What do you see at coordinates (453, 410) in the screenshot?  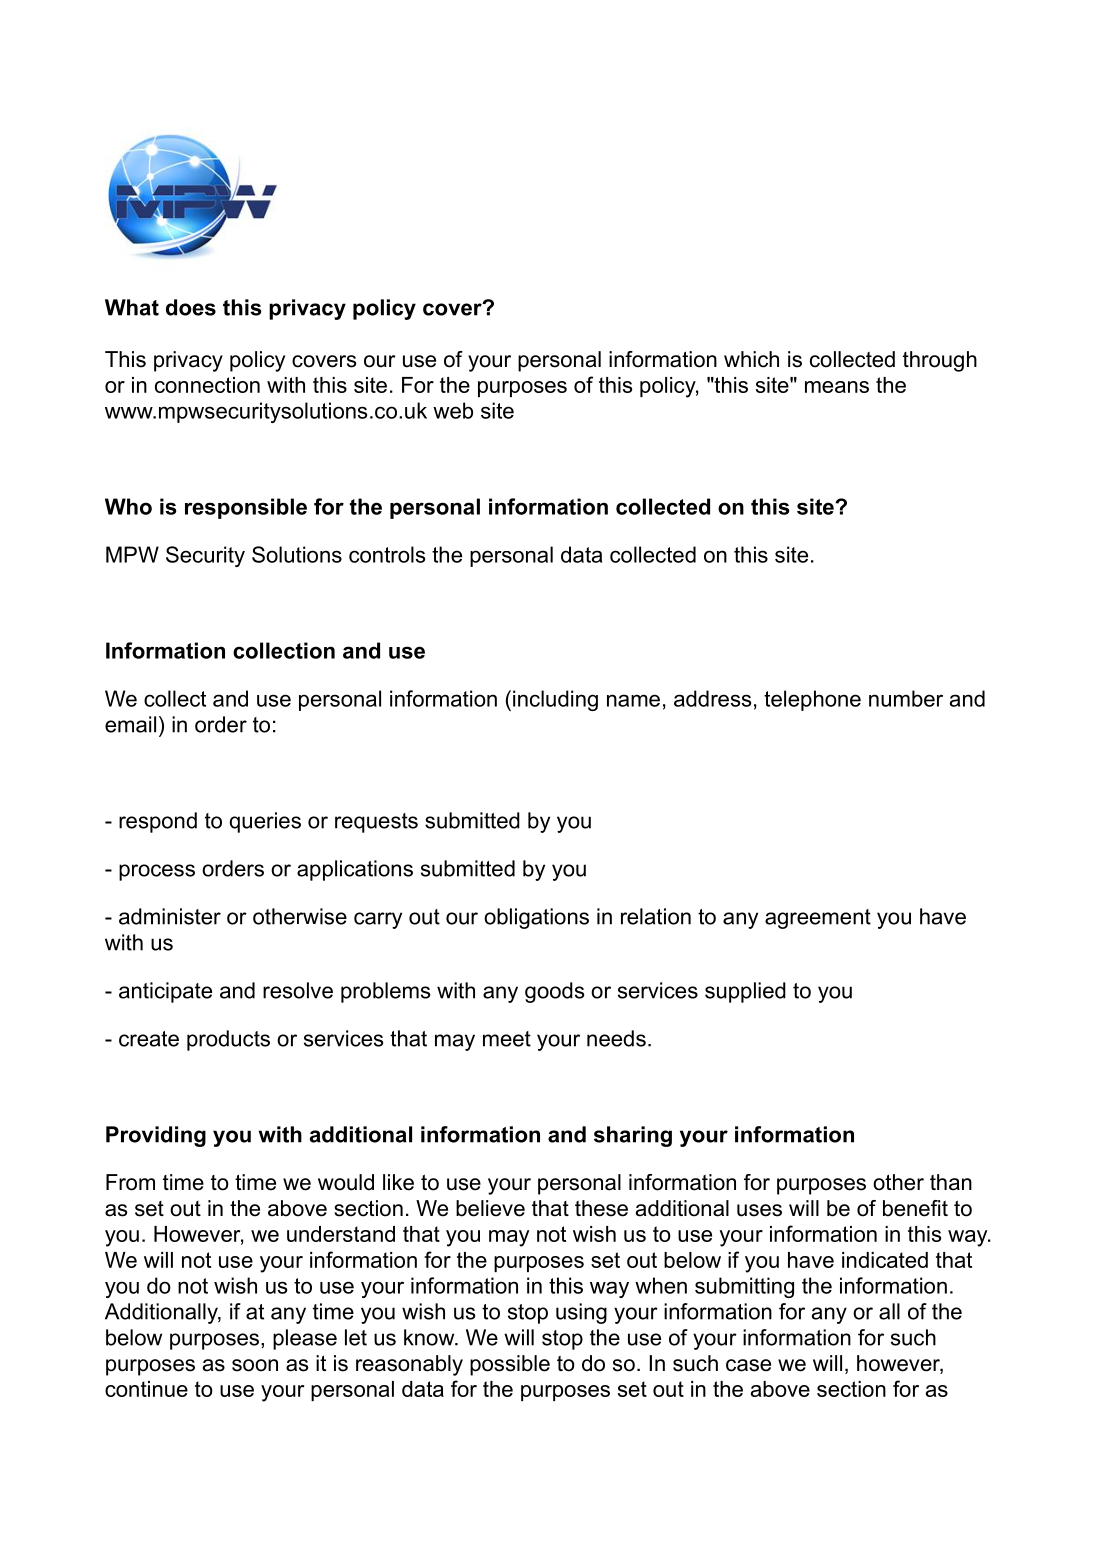 I see `web` at bounding box center [453, 410].
